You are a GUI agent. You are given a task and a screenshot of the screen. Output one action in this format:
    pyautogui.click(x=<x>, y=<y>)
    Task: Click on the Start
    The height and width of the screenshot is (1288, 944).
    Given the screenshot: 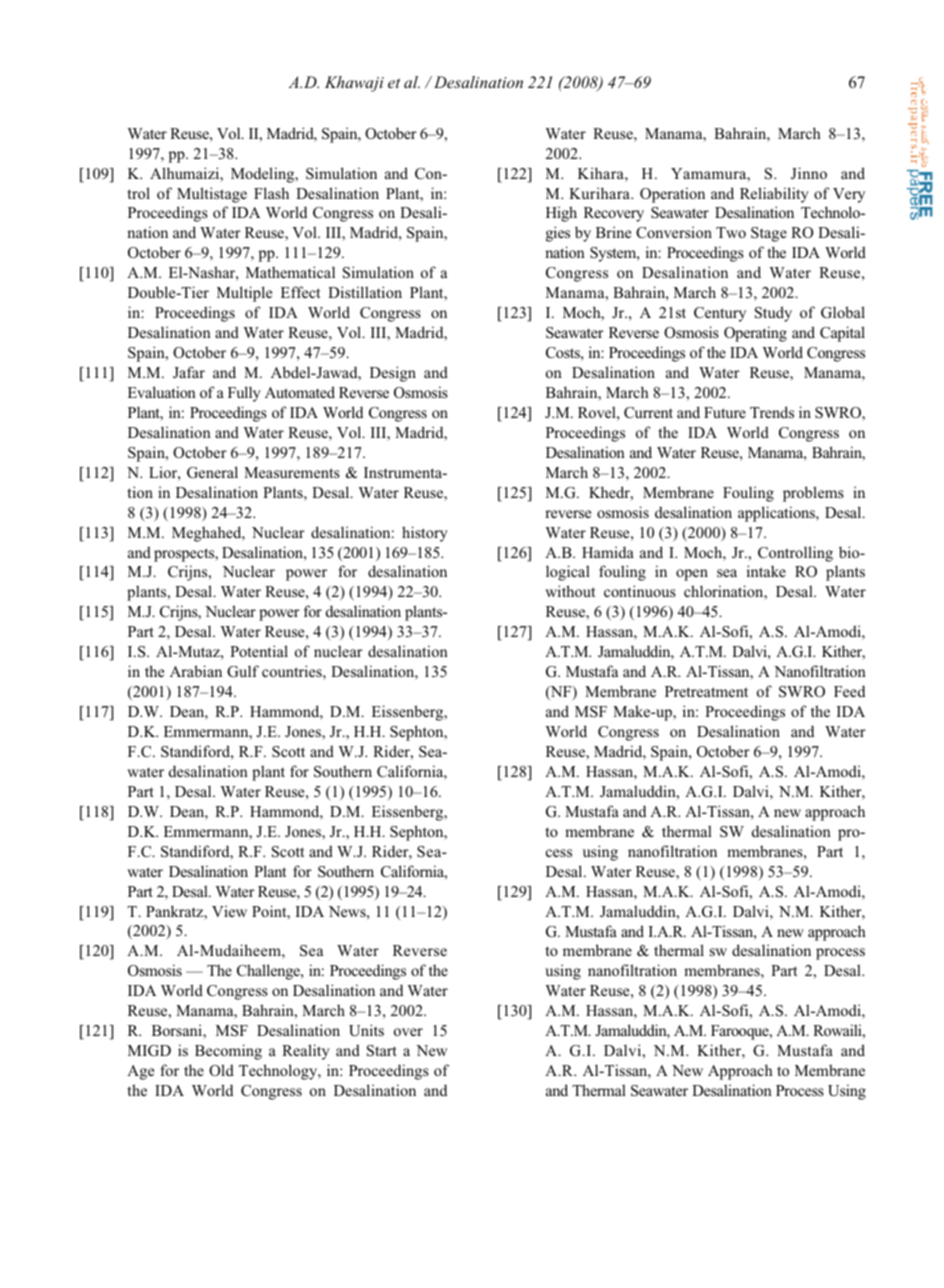 What is the action you would take?
    pyautogui.click(x=382, y=1051)
